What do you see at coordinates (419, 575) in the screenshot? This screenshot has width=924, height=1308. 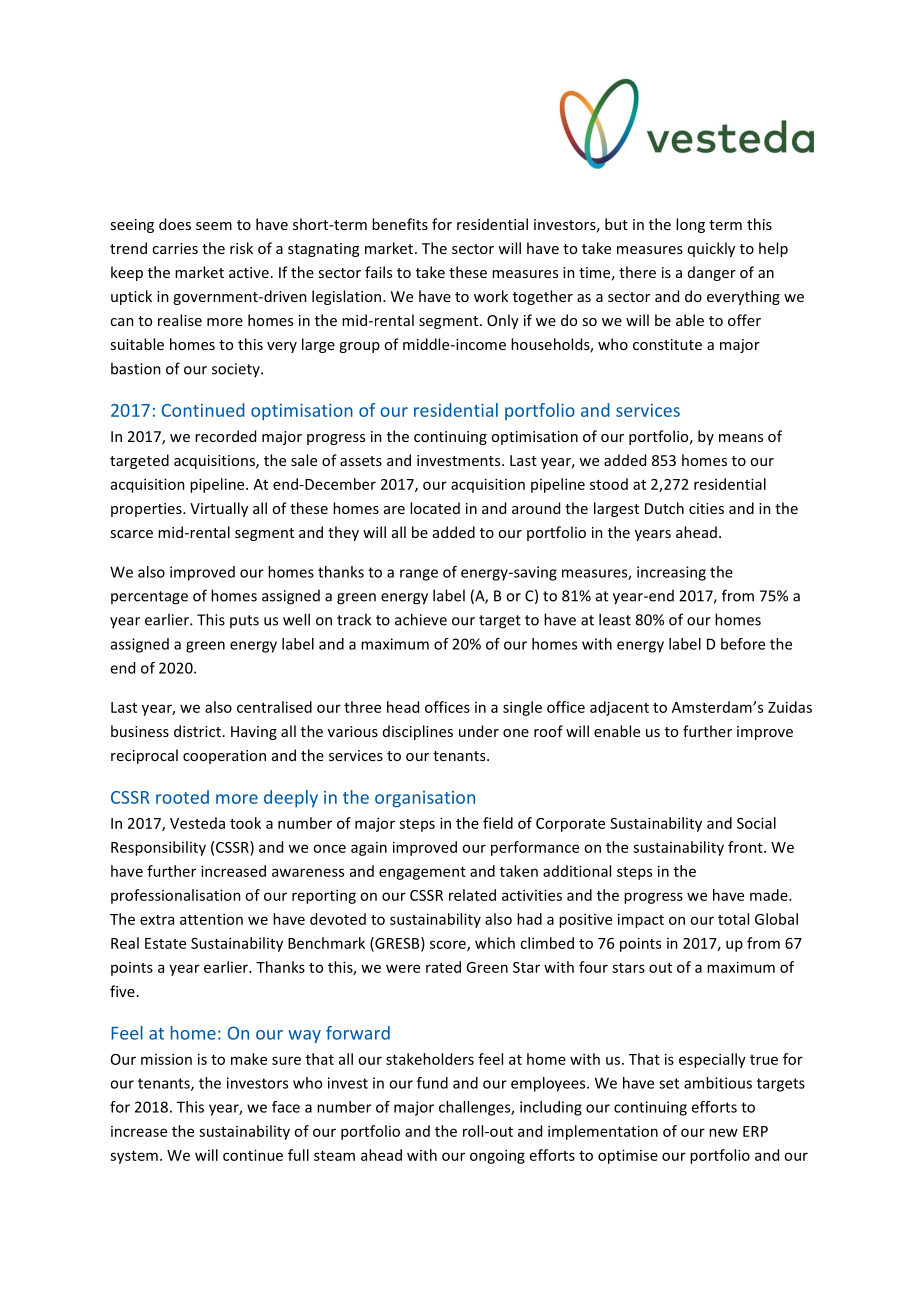 I see `range` at bounding box center [419, 575].
